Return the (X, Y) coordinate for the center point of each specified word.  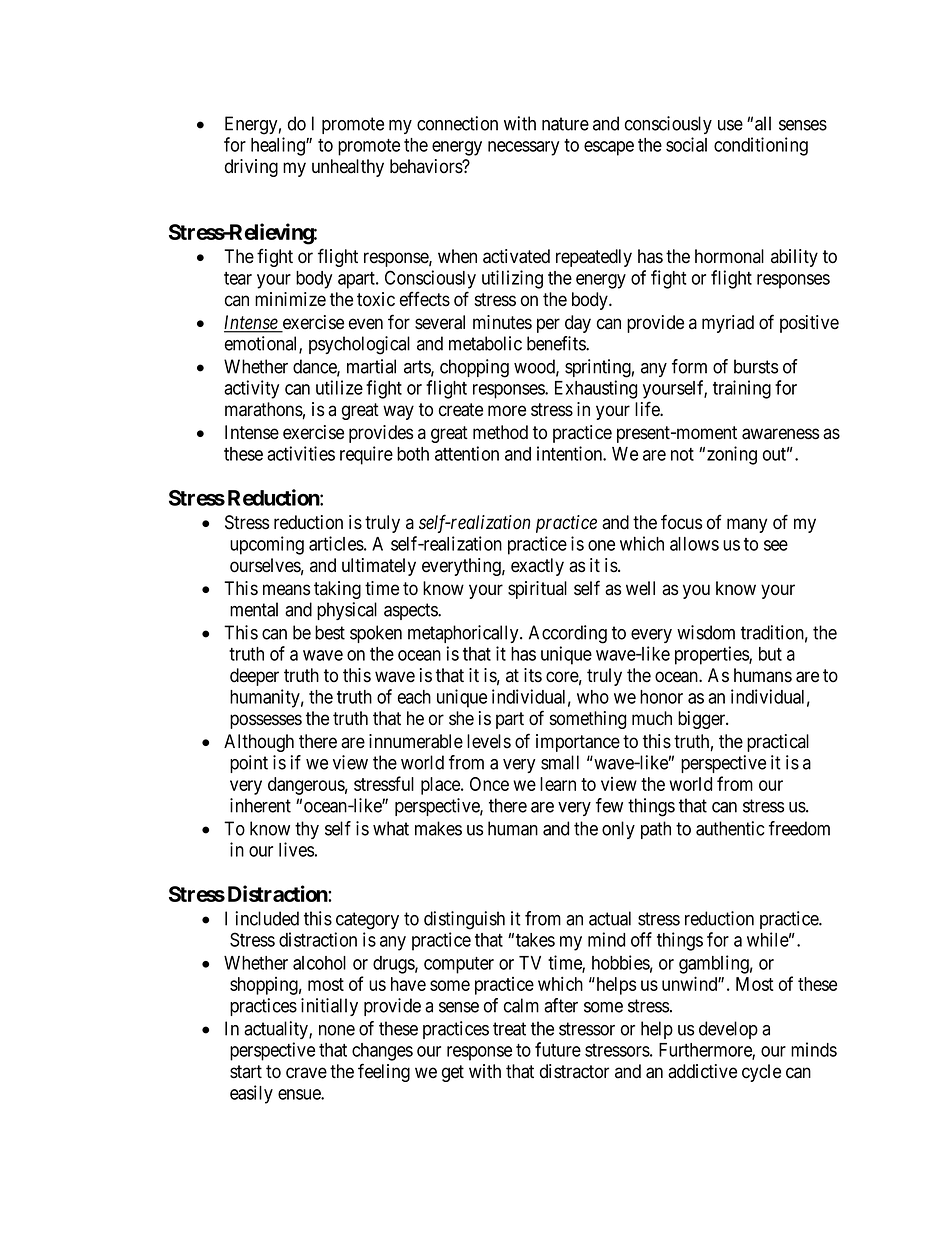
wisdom (706, 632)
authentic (730, 828)
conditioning (761, 146)
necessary (523, 148)
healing (279, 146)
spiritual (537, 590)
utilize (339, 387)
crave (306, 1073)
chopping (474, 368)
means (286, 590)
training (742, 389)
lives (296, 849)
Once (489, 784)
